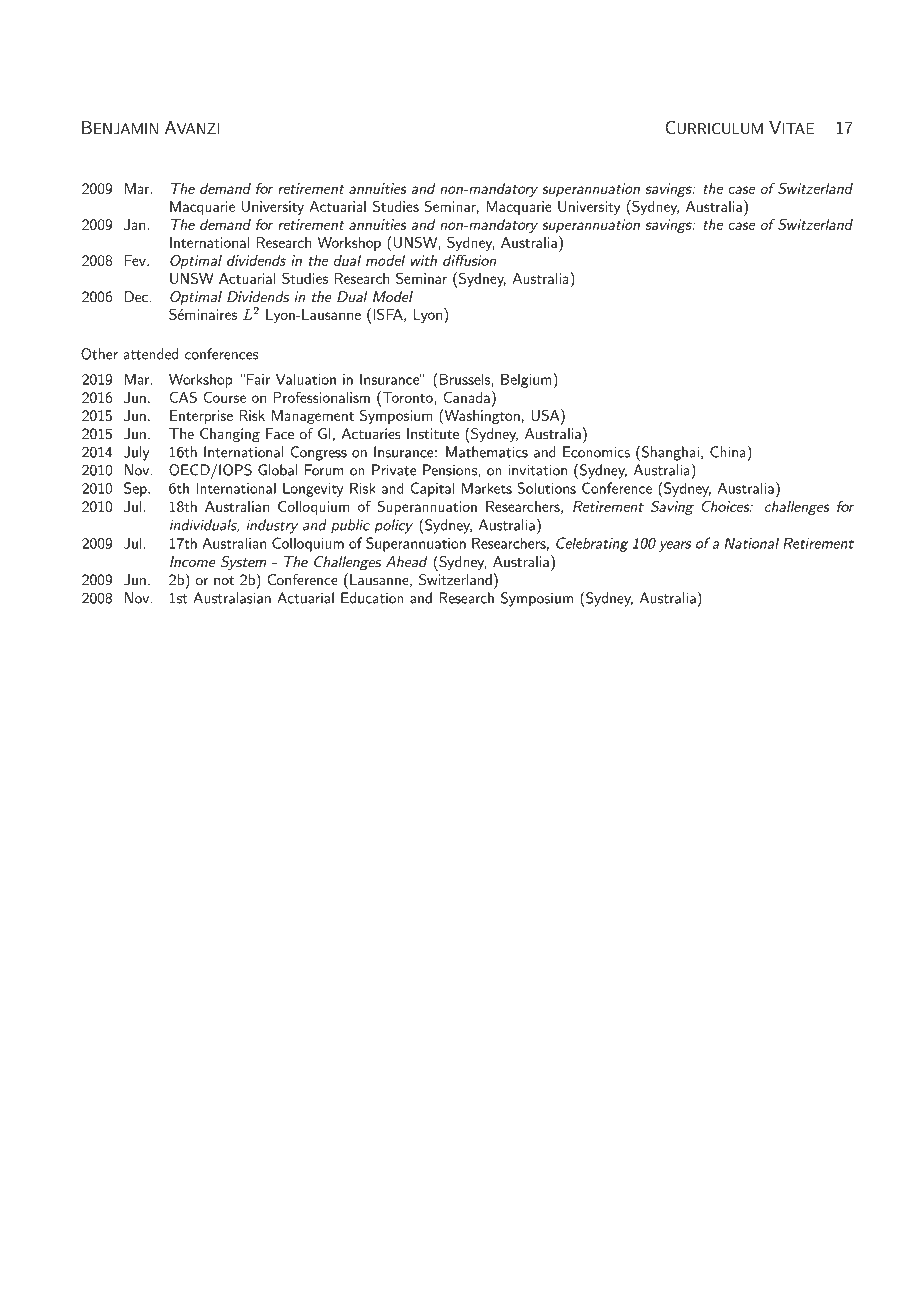 The image size is (924, 1308). I want to click on Enterprise, so click(201, 417).
